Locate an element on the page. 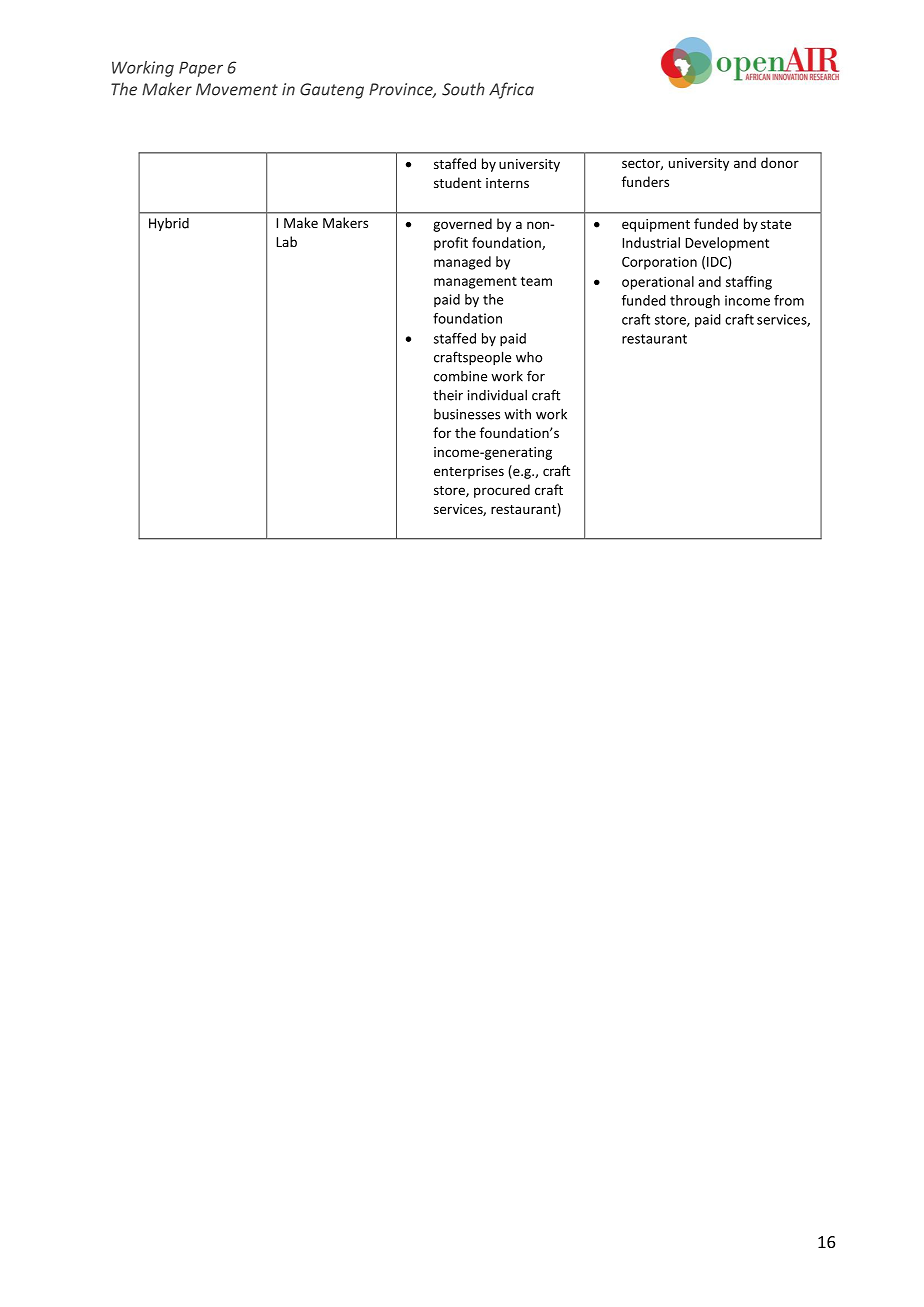 This image has height=1307, width=924. South is located at coordinates (463, 89).
